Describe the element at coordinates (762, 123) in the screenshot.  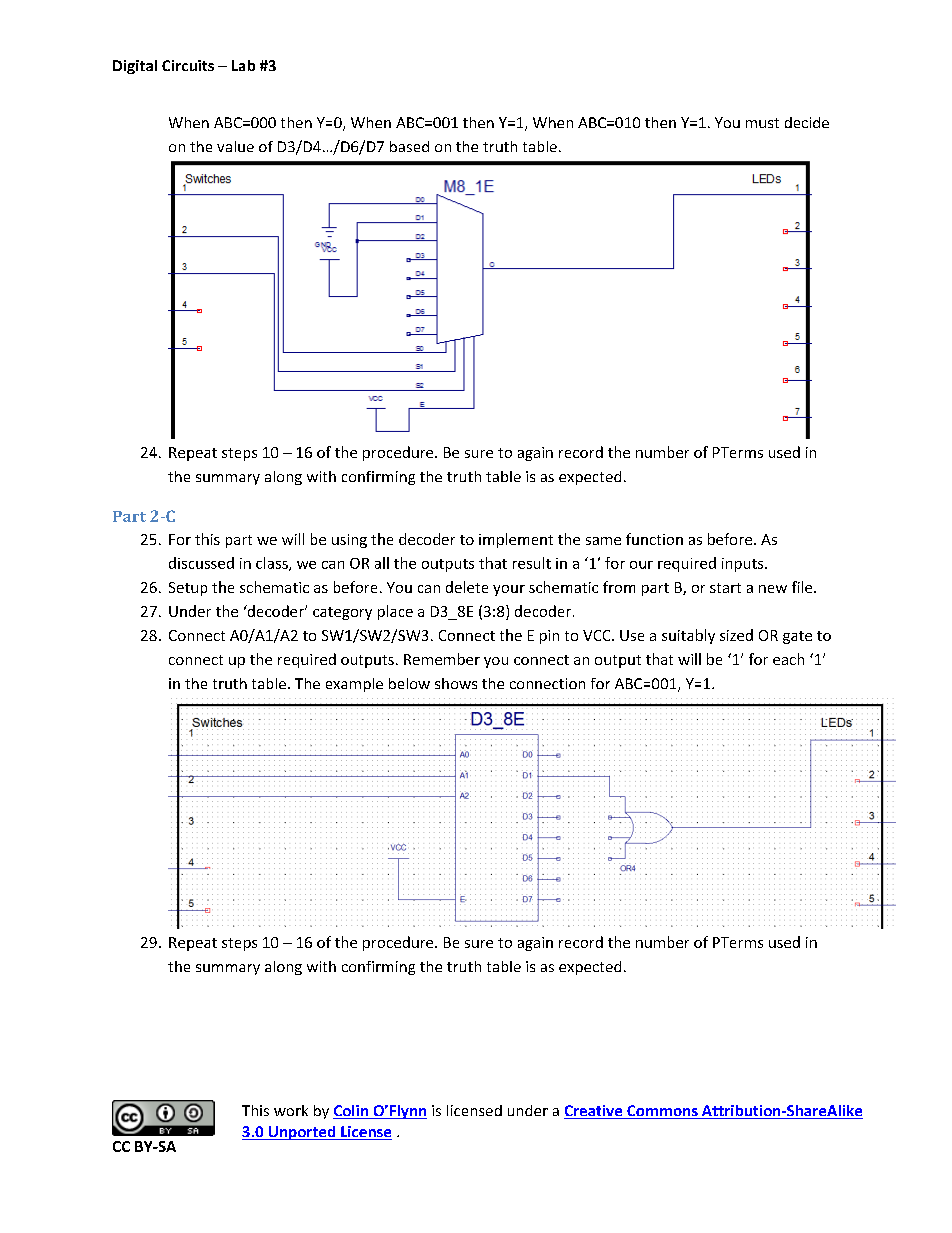
I see `must` at that location.
